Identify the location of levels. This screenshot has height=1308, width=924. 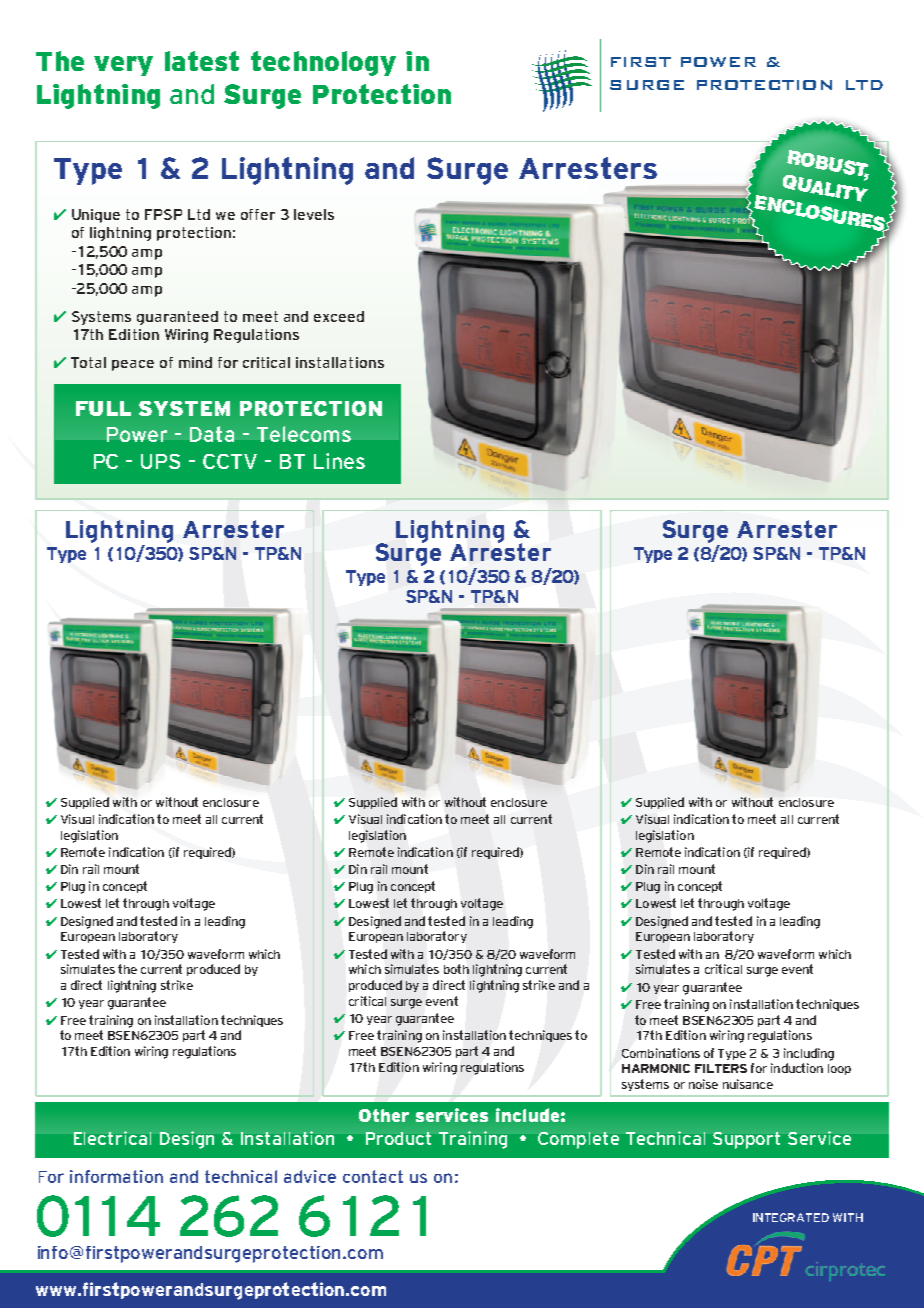
(314, 214).
